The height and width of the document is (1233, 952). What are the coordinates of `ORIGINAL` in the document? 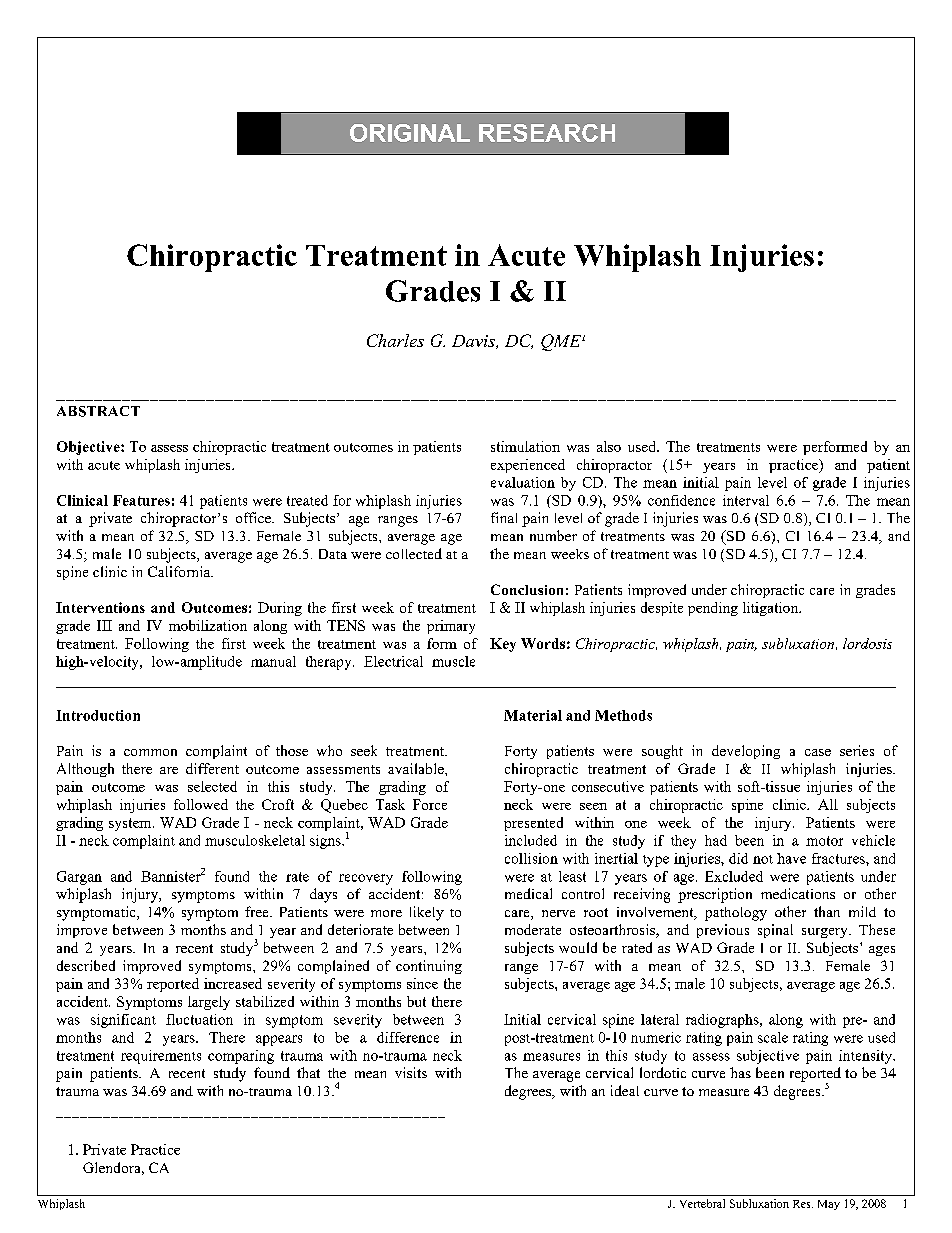 It's located at (410, 133).
